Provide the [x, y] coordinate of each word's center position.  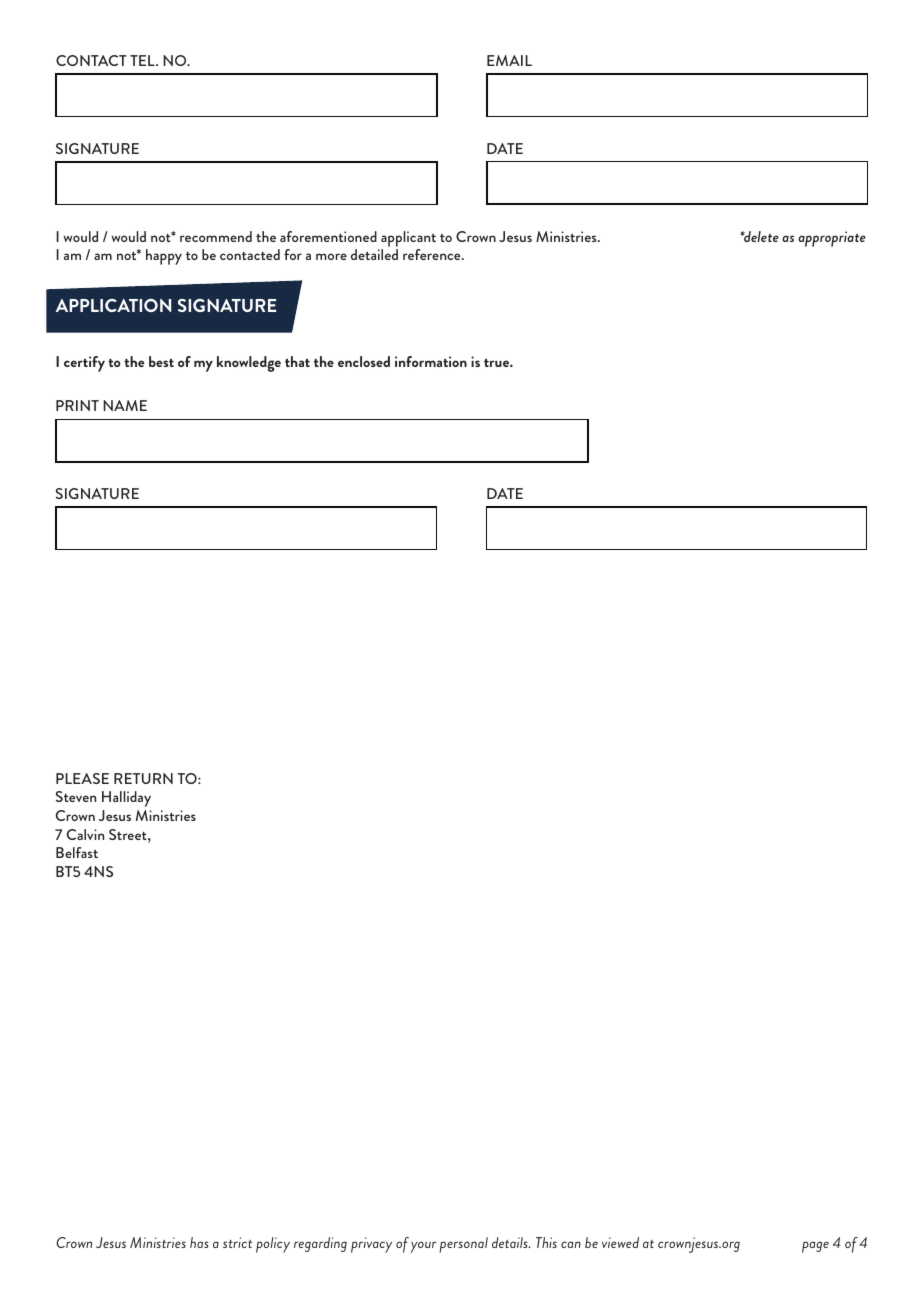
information [431, 361]
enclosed [364, 361]
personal [463, 1245]
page [815, 1247]
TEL [143, 60]
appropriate [832, 239]
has [199, 1242]
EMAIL [509, 60]
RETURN [143, 778]
